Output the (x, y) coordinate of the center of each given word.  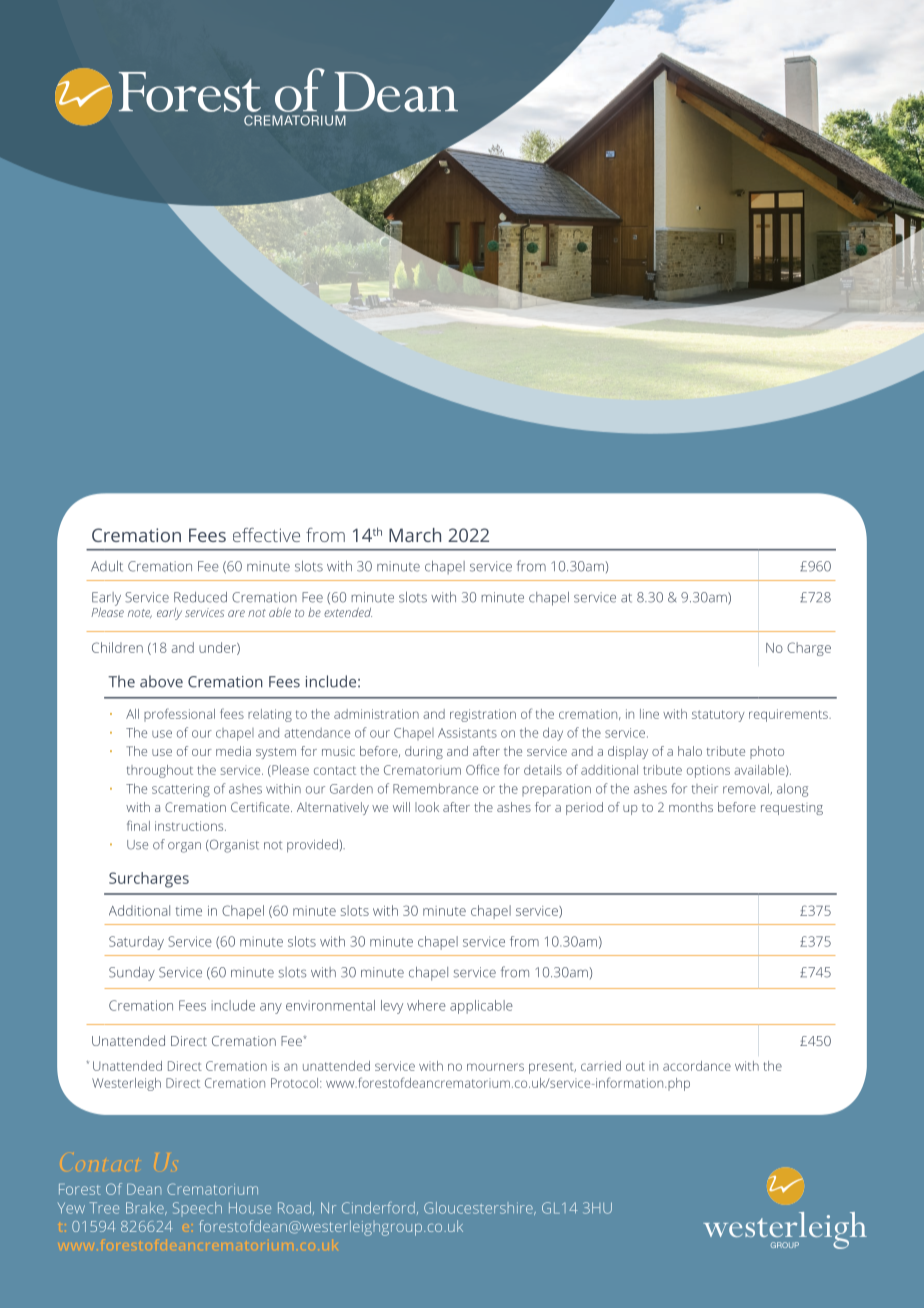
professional (179, 715)
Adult (107, 566)
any (271, 1008)
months (691, 807)
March (415, 535)
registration (483, 715)
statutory (718, 716)
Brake (146, 1208)
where (426, 1005)
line (649, 714)
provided (312, 845)
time (188, 911)
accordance (697, 1066)
